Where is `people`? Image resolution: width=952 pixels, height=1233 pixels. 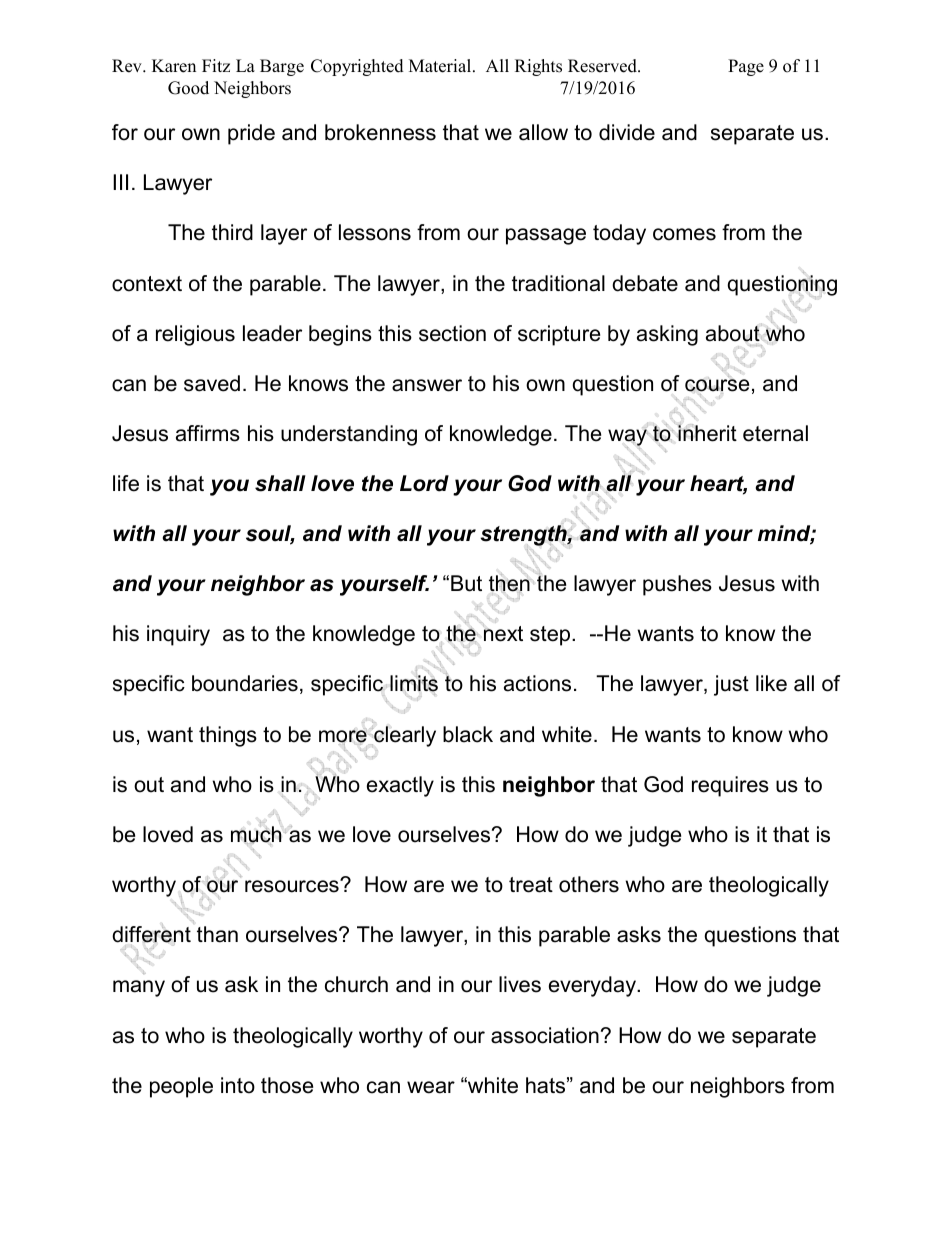 people is located at coordinates (181, 1087).
